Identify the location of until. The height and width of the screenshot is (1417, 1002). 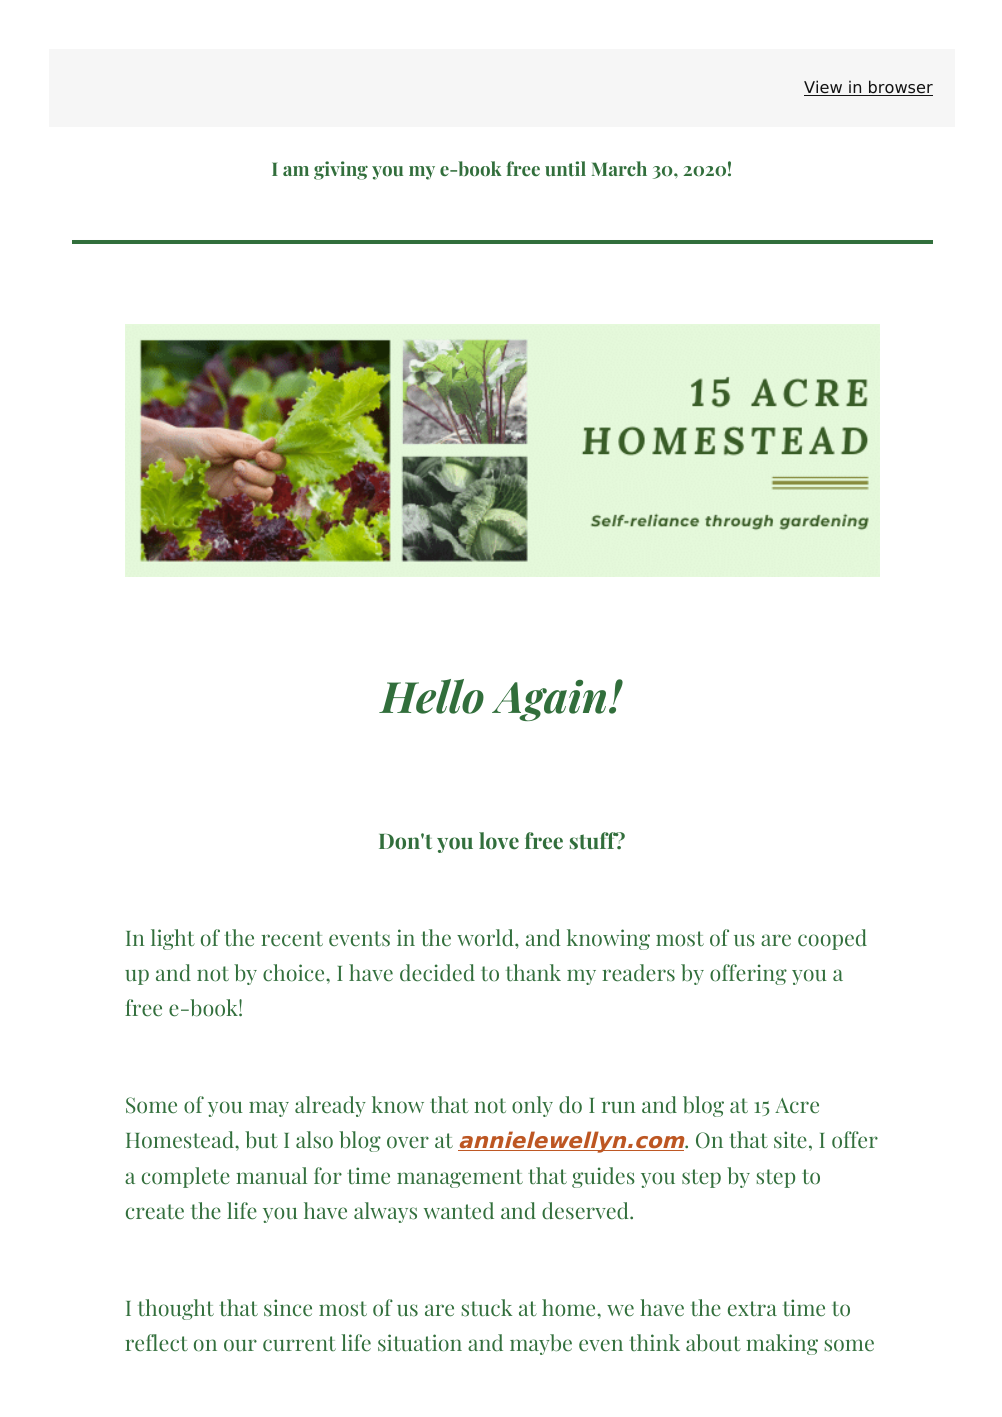
(565, 168).
